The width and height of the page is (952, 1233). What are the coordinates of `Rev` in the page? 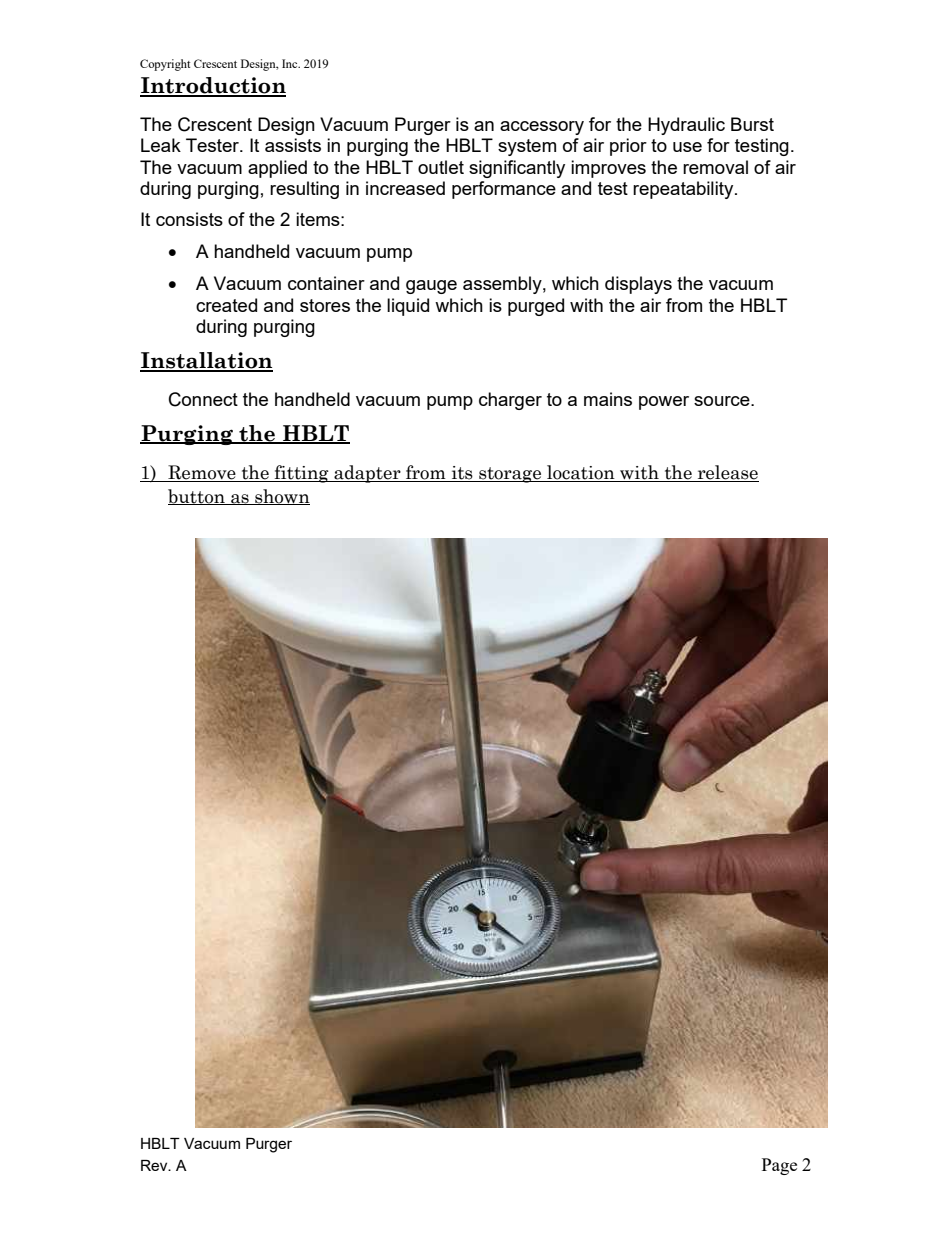 It's located at (155, 1165).
